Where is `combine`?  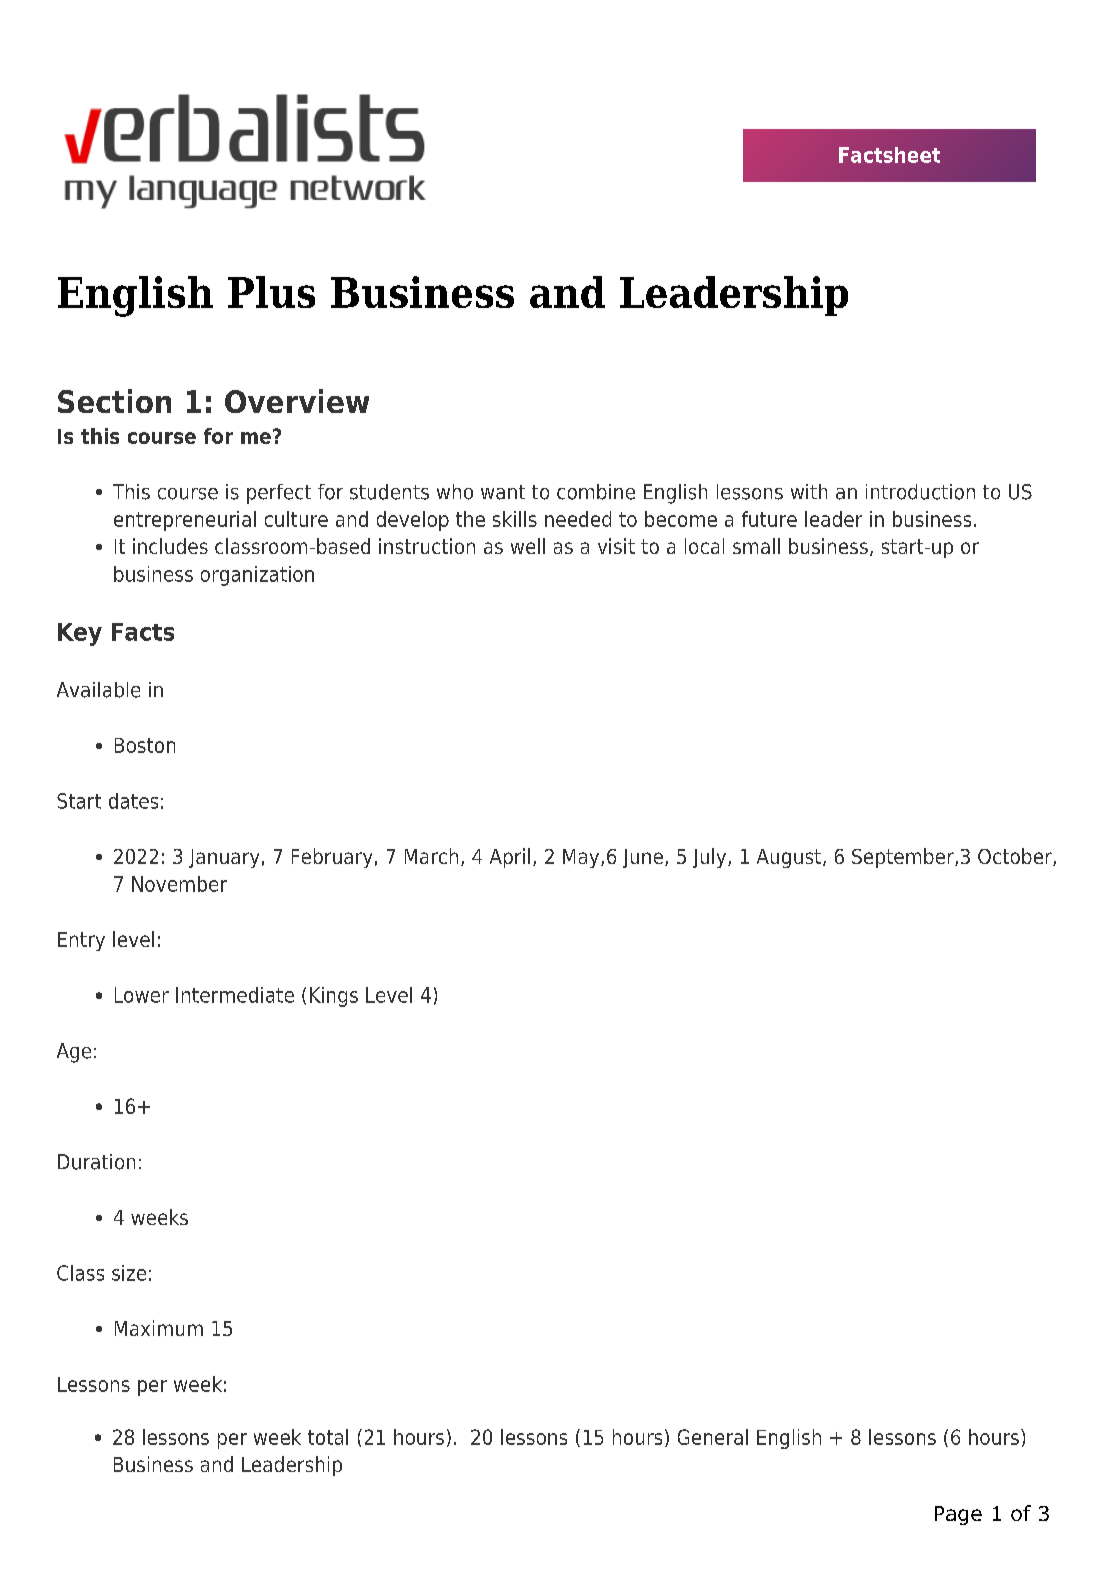
combine is located at coordinates (596, 492).
